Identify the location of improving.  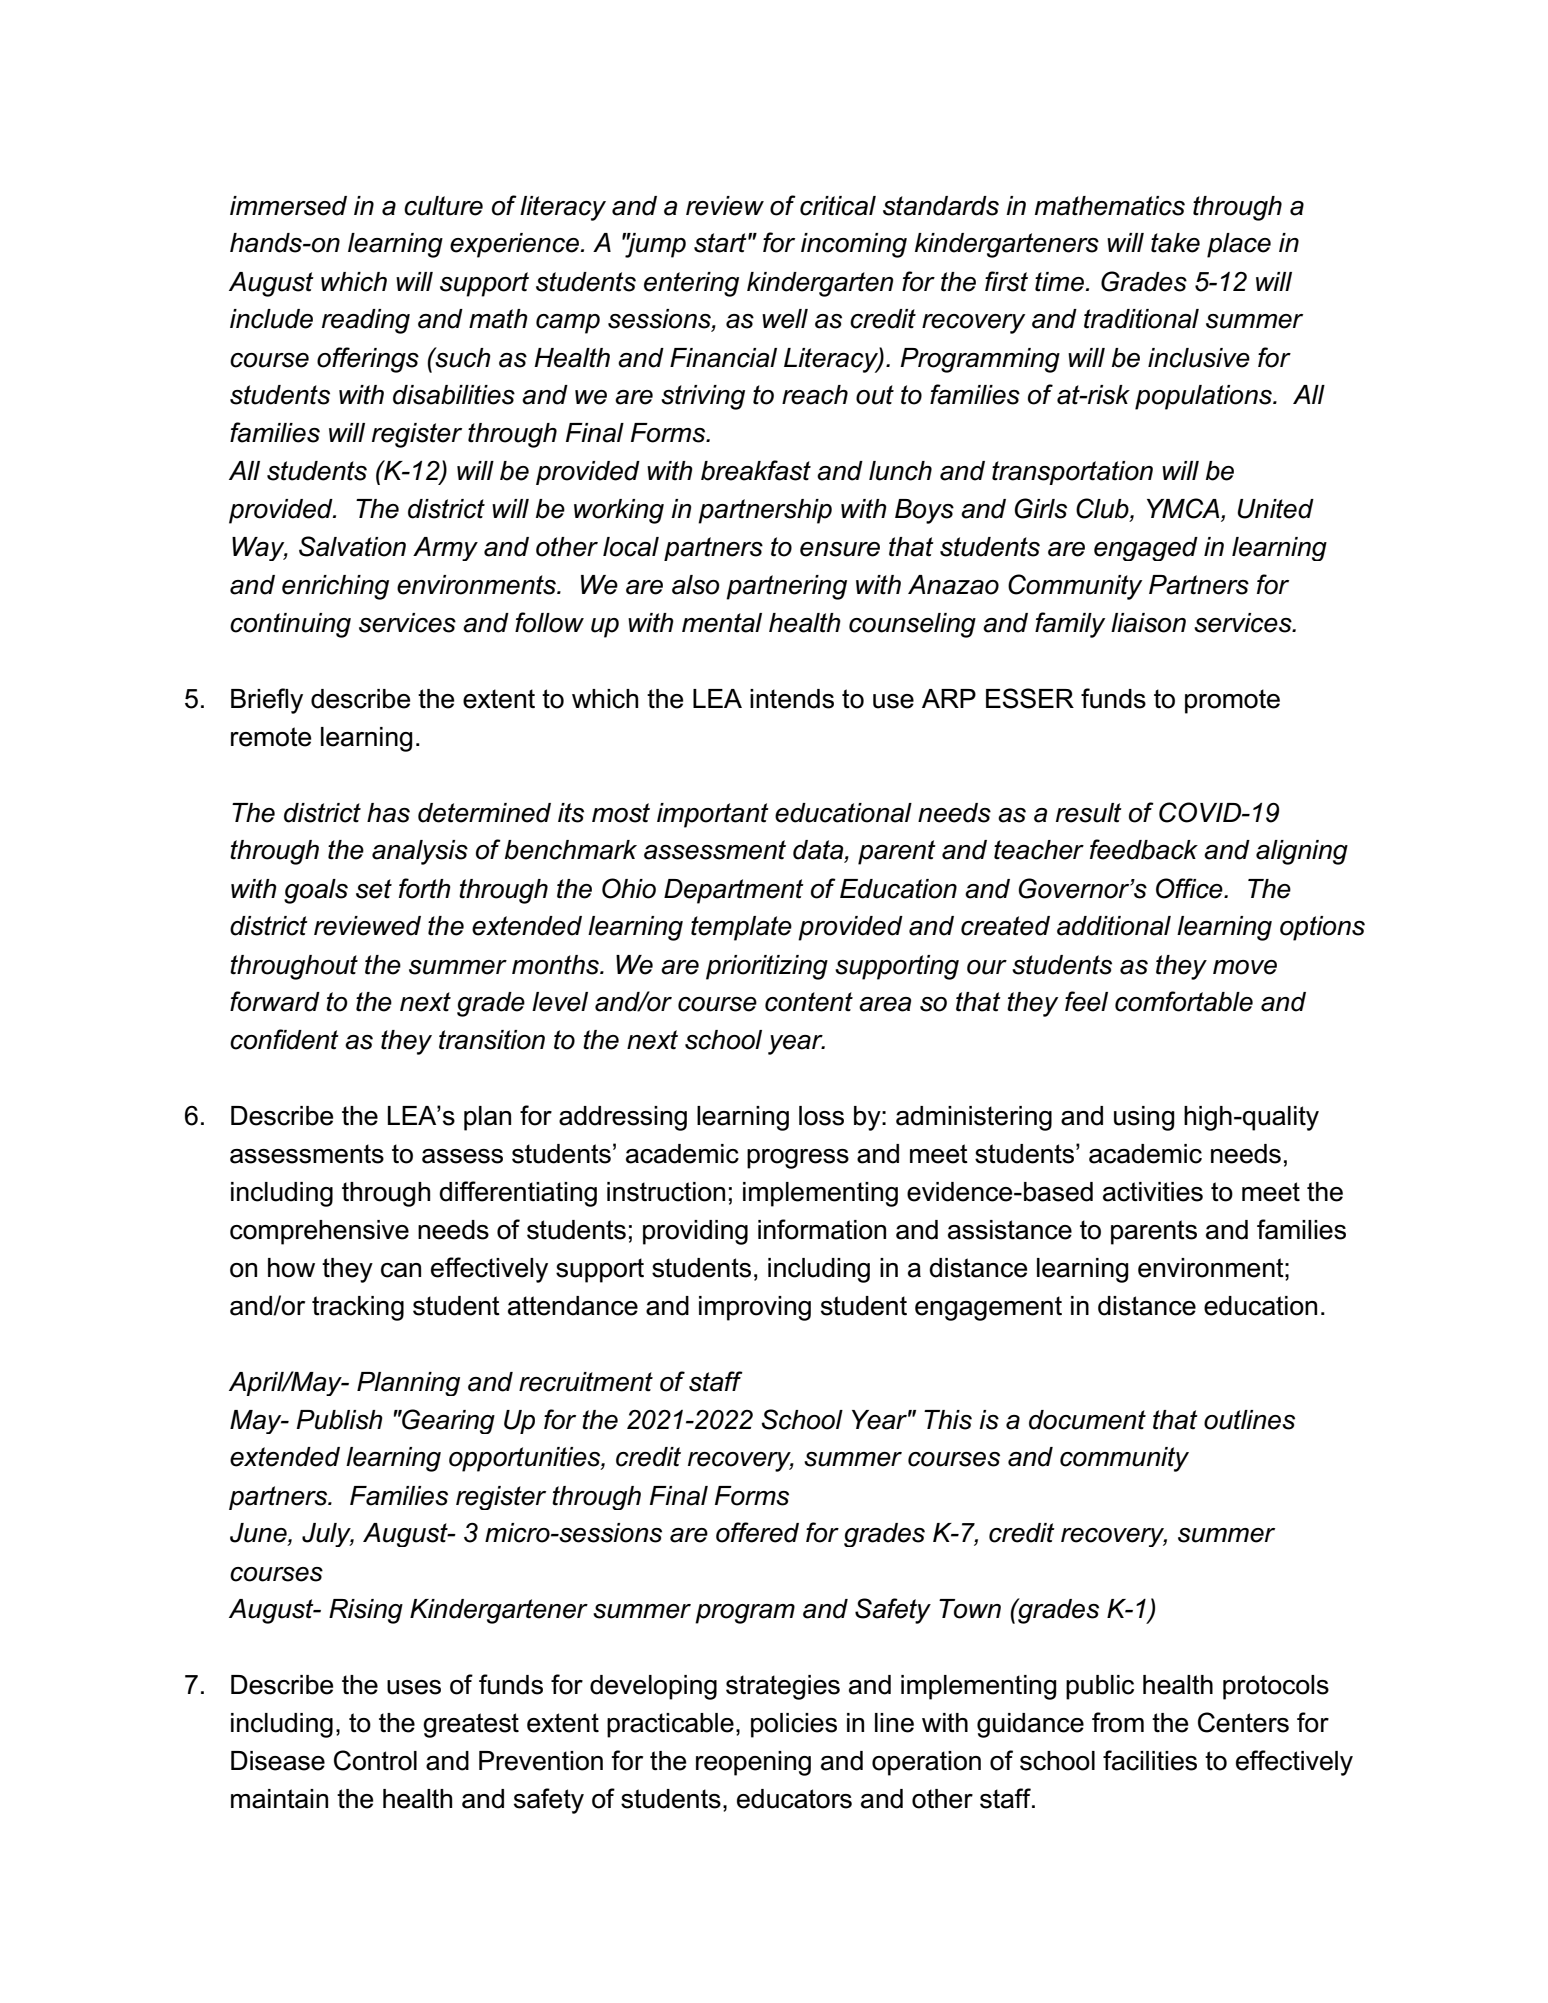
(755, 1308).
